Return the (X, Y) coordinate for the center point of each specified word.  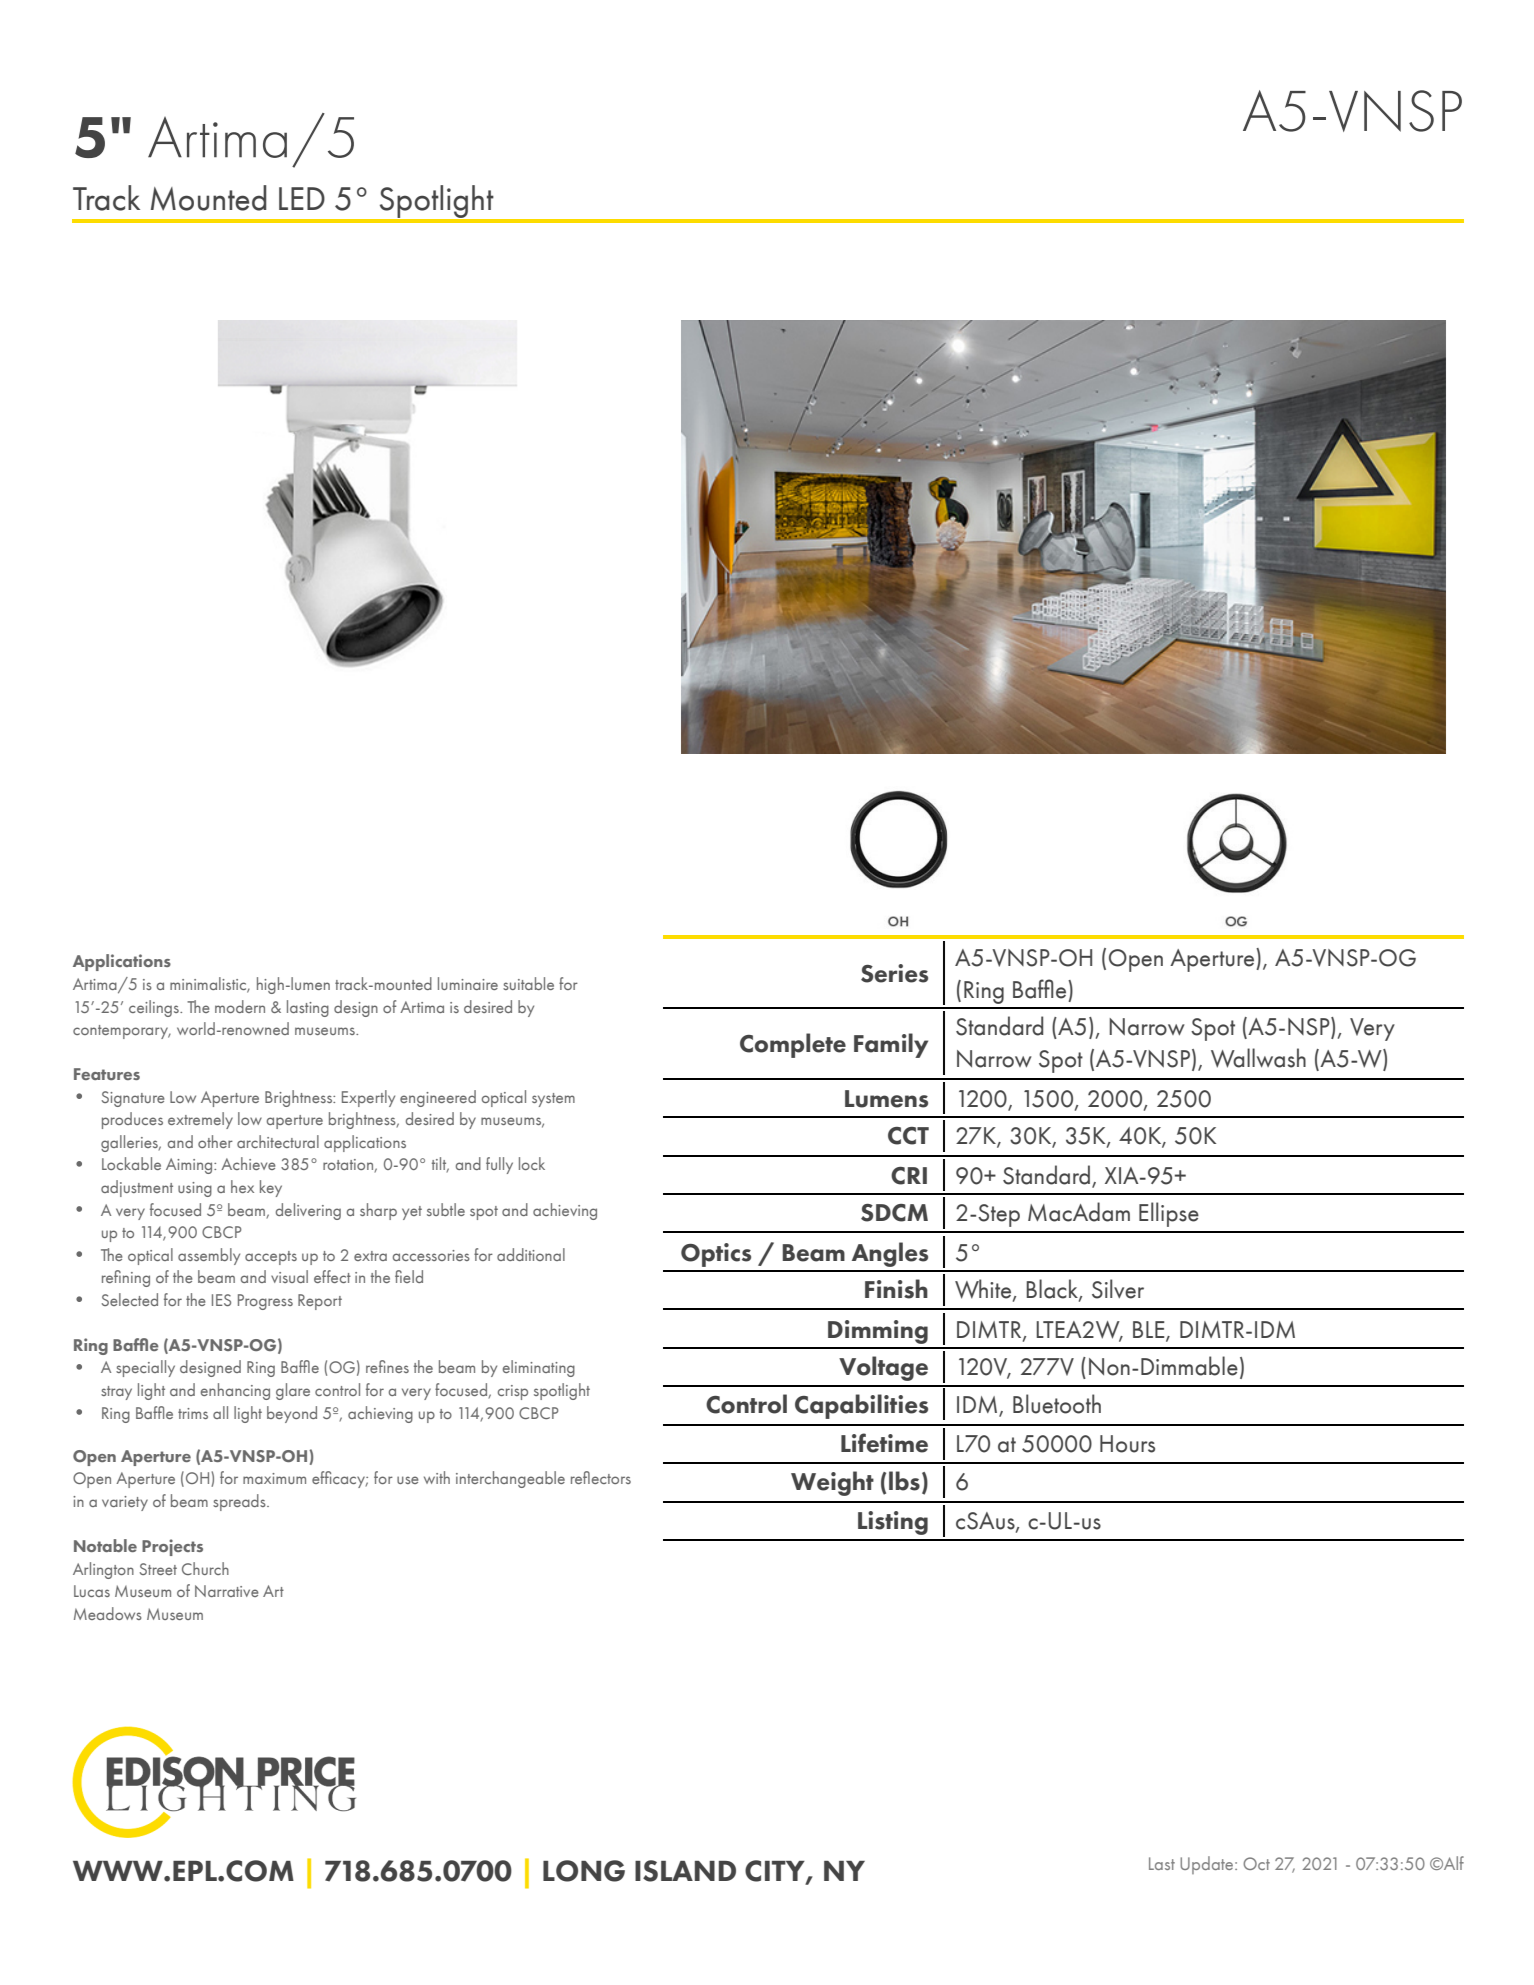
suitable (528, 983)
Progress (265, 1302)
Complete (793, 1045)
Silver (1118, 1289)
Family (891, 1045)
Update (1208, 1865)
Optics (716, 1255)
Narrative (227, 1591)
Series (894, 973)
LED (302, 198)
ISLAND (685, 1871)
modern (240, 1006)
